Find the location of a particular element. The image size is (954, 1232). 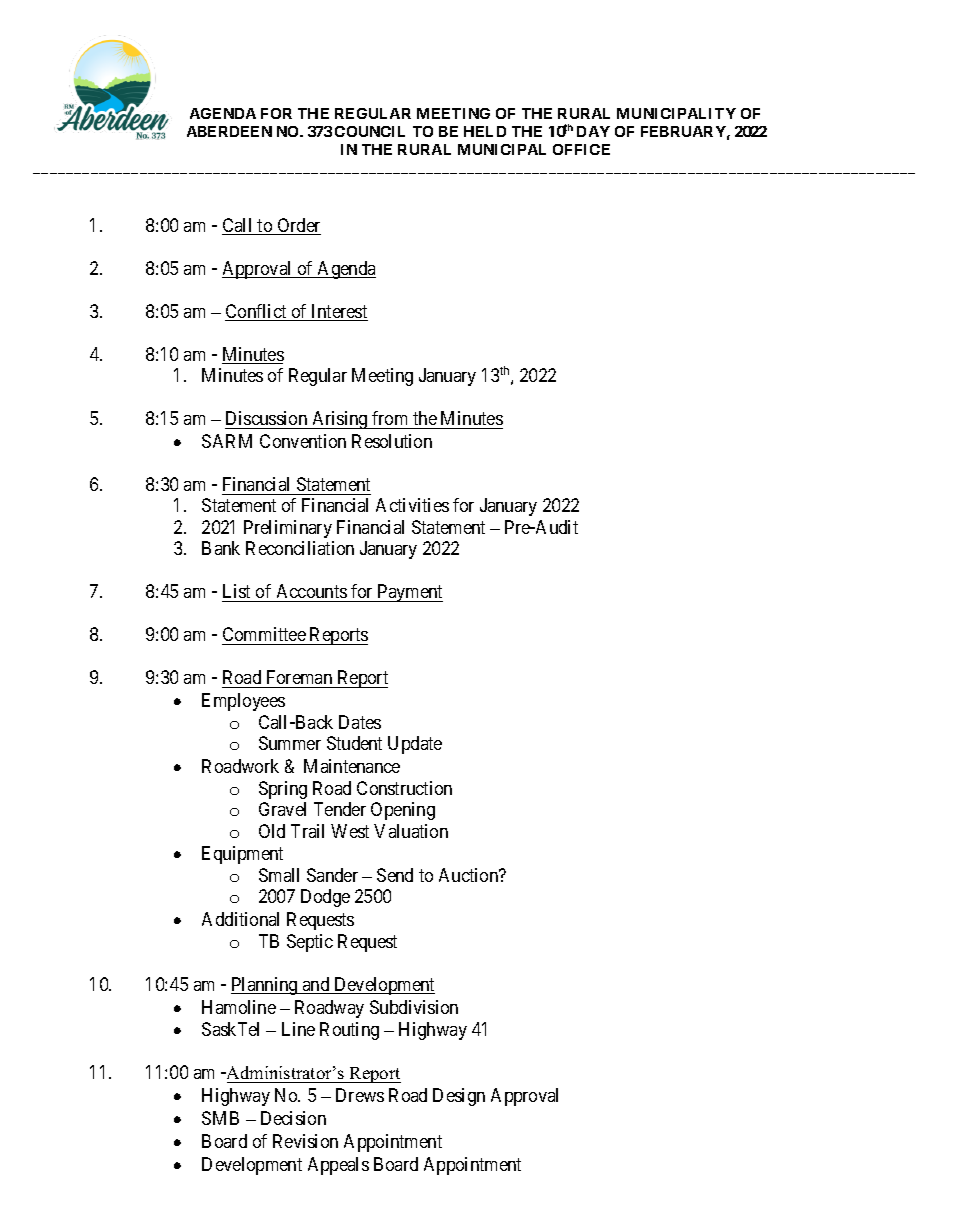

Update is located at coordinates (415, 745).
